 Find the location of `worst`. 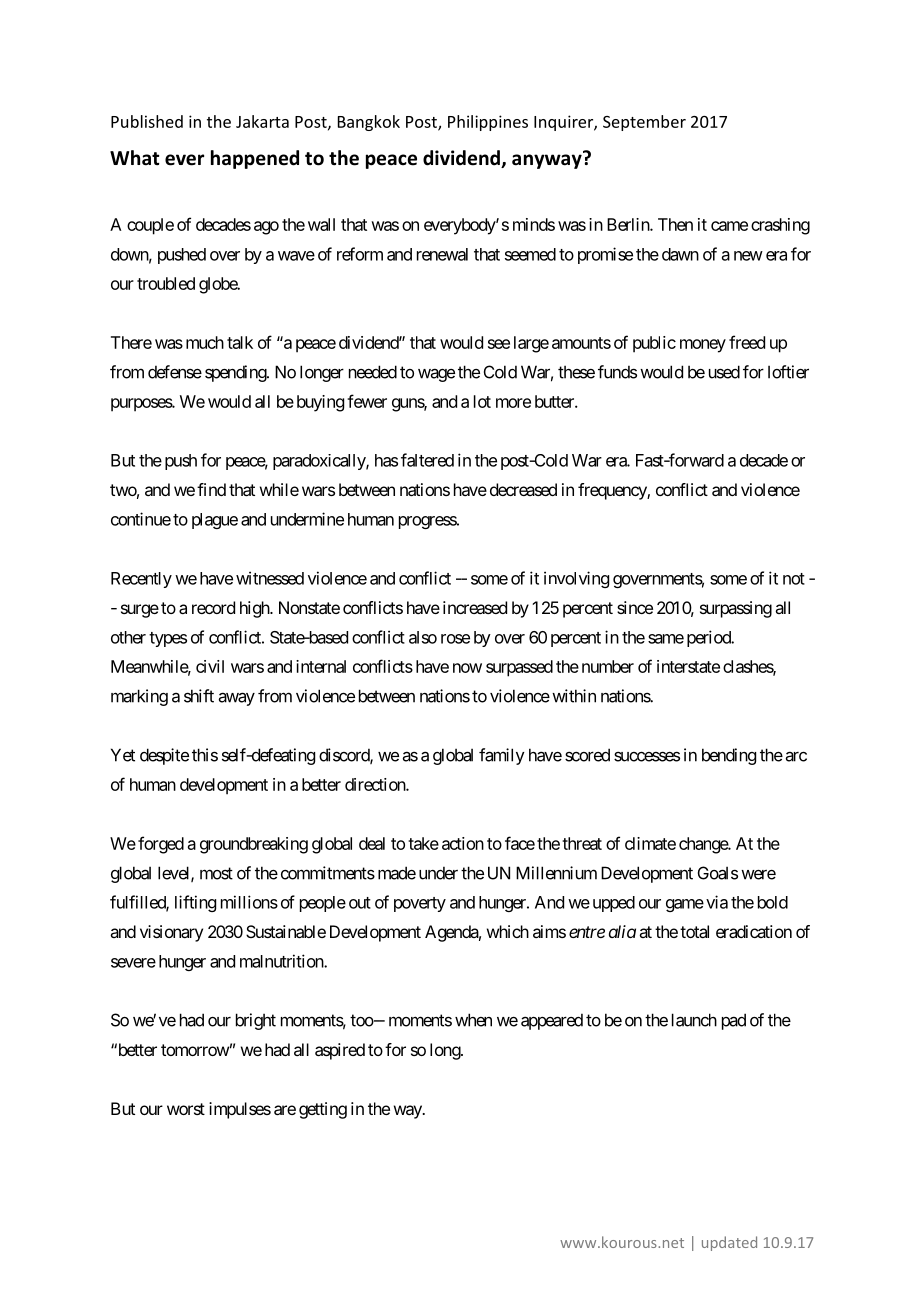

worst is located at coordinates (186, 1109).
